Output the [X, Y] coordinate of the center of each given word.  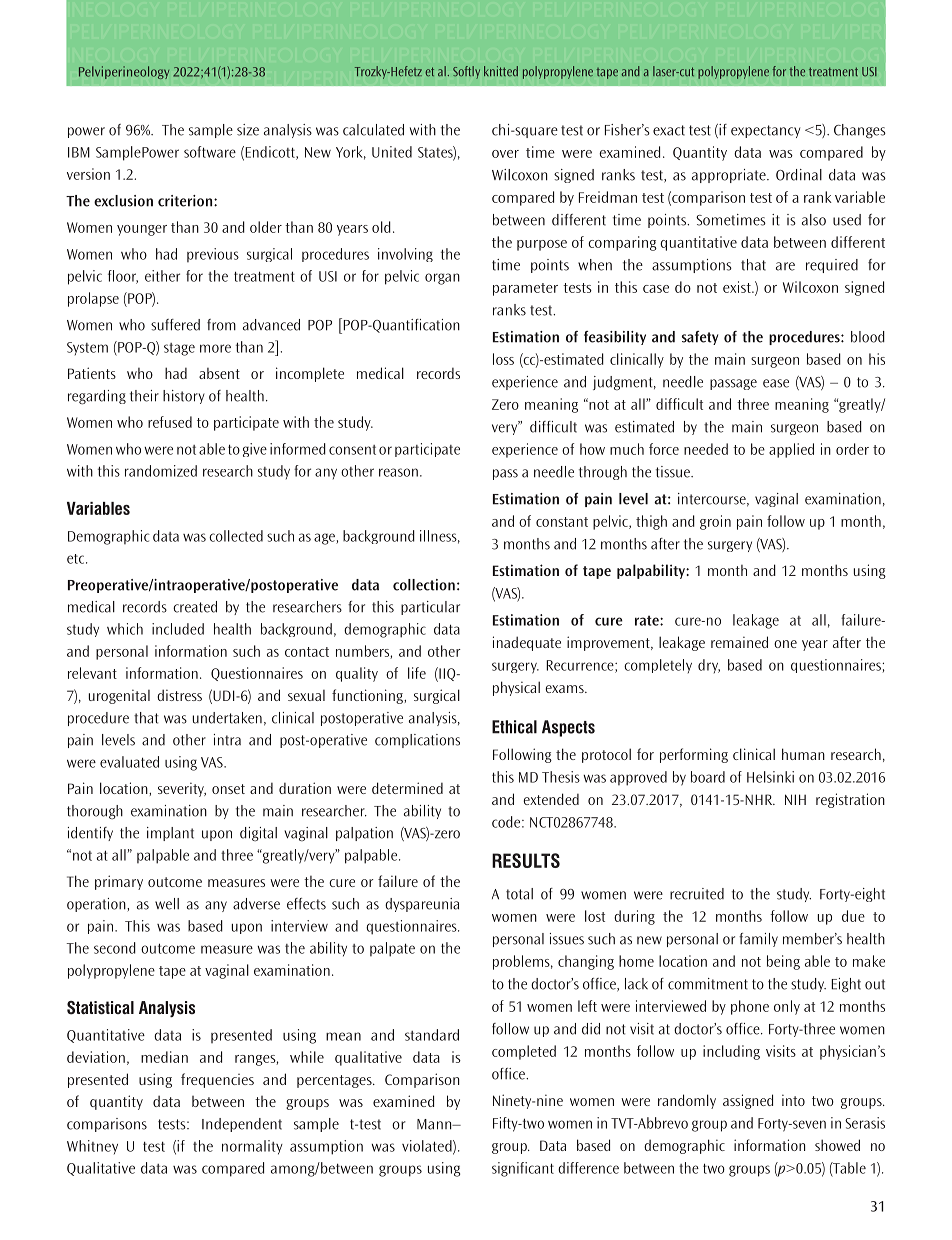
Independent [242, 1125]
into [793, 1100]
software [210, 152]
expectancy [765, 131]
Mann [435, 1124]
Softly [466, 72]
